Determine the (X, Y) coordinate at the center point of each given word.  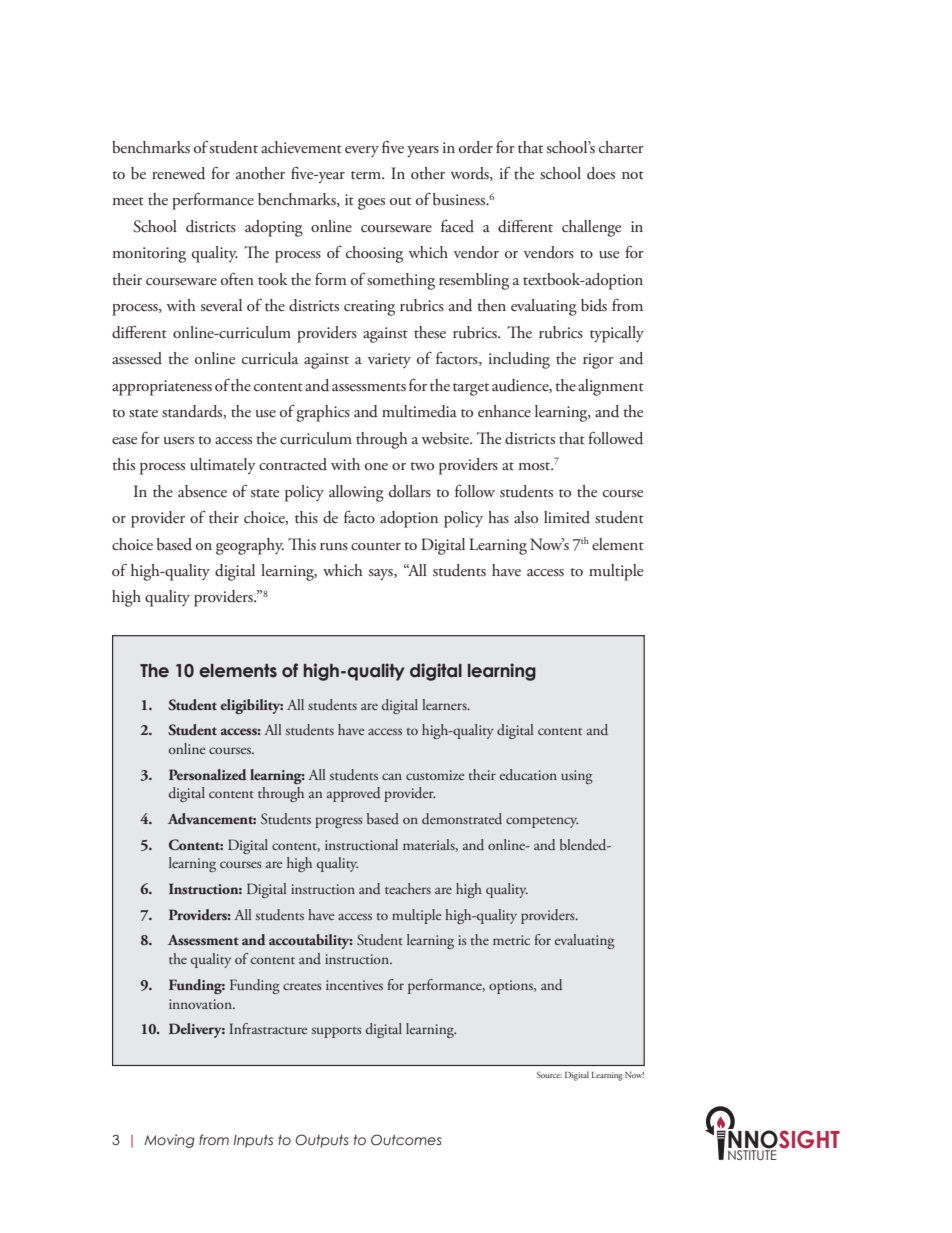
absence (202, 491)
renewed (178, 173)
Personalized (208, 774)
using (577, 777)
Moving (169, 1141)
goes (371, 204)
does (601, 173)
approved (353, 794)
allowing (356, 493)
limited (567, 517)
